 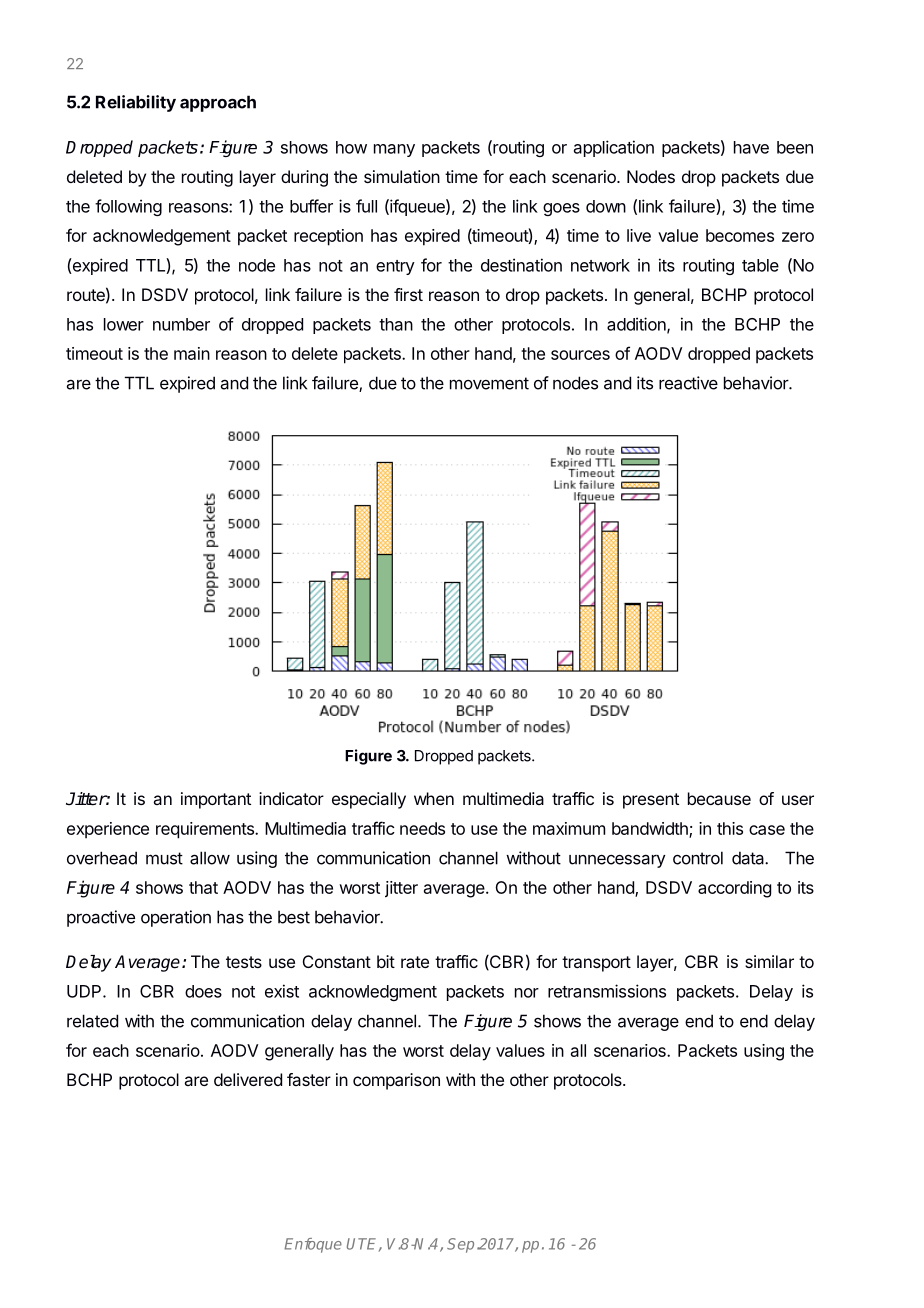 What do you see at coordinates (434, 798) in the image?
I see `when` at bounding box center [434, 798].
